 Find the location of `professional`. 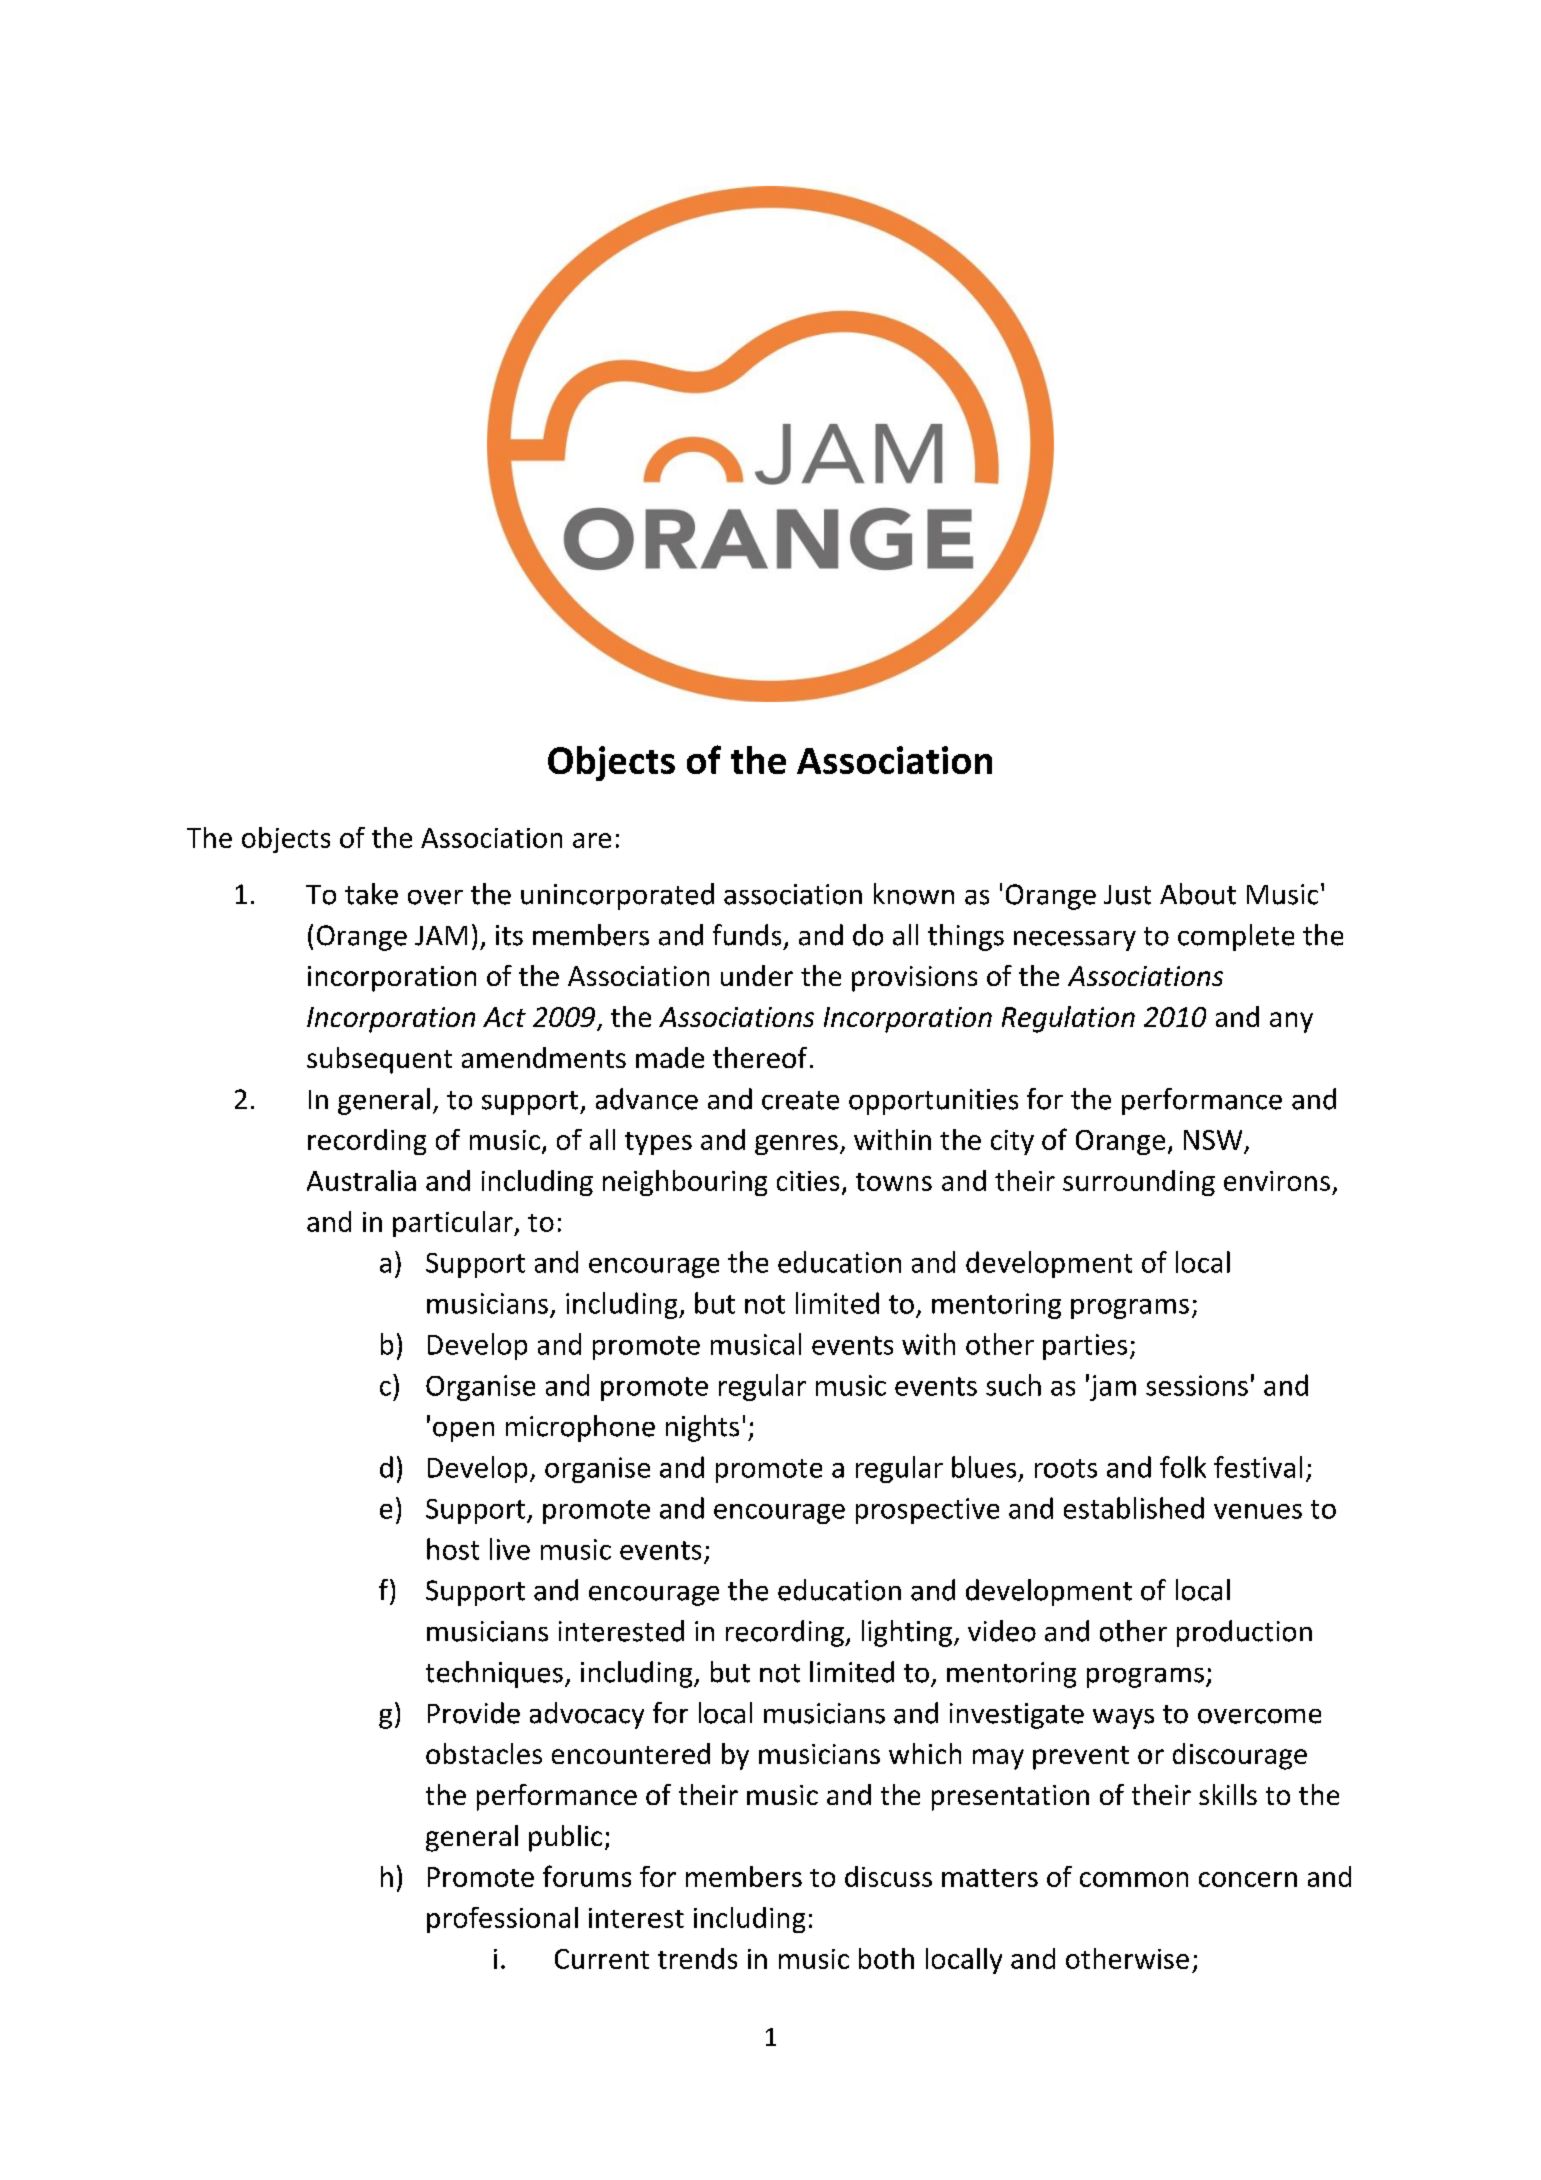

professional is located at coordinates (502, 1920).
